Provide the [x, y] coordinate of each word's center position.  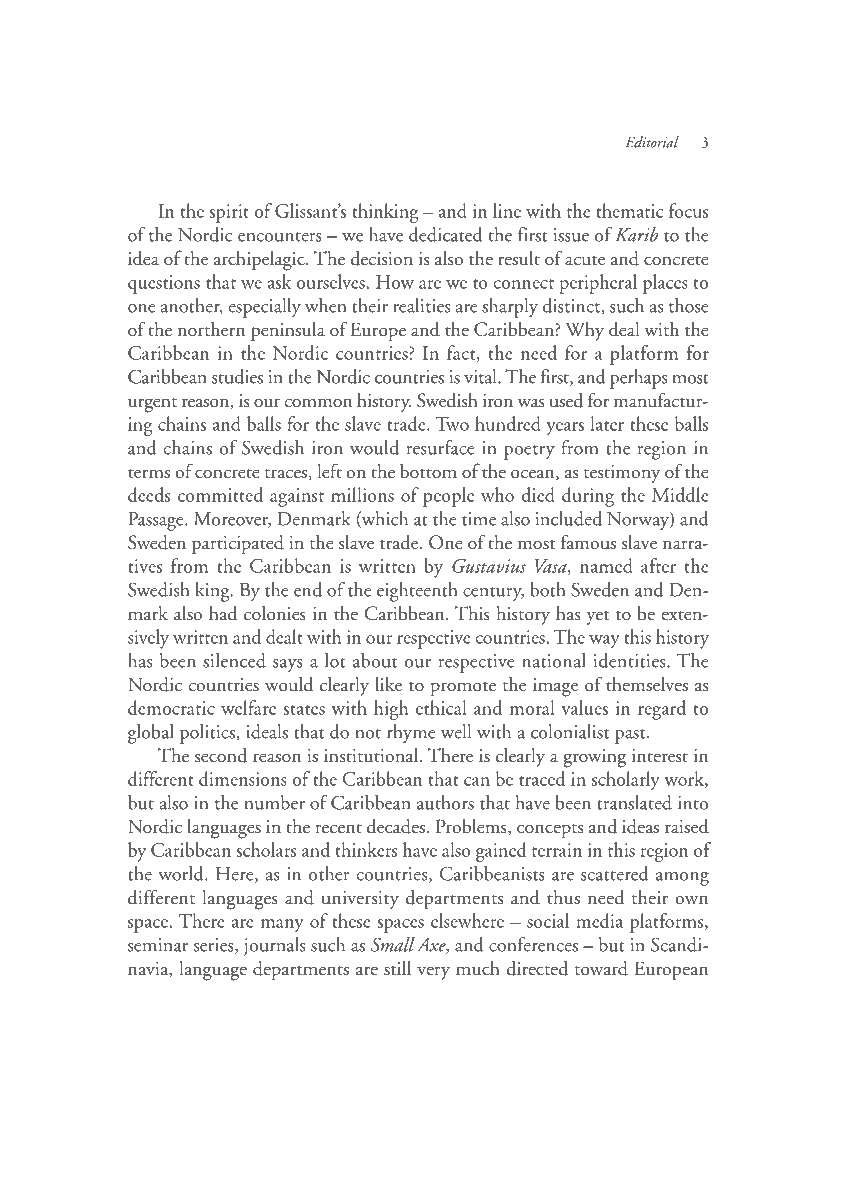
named [606, 565]
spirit [229, 213]
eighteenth [417, 592]
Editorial [652, 142]
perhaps [638, 379]
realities [421, 305]
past [631, 736]
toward [601, 968]
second [221, 755]
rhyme [411, 733]
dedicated [446, 234]
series [215, 946]
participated [238, 544]
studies [237, 376]
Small [393, 944]
